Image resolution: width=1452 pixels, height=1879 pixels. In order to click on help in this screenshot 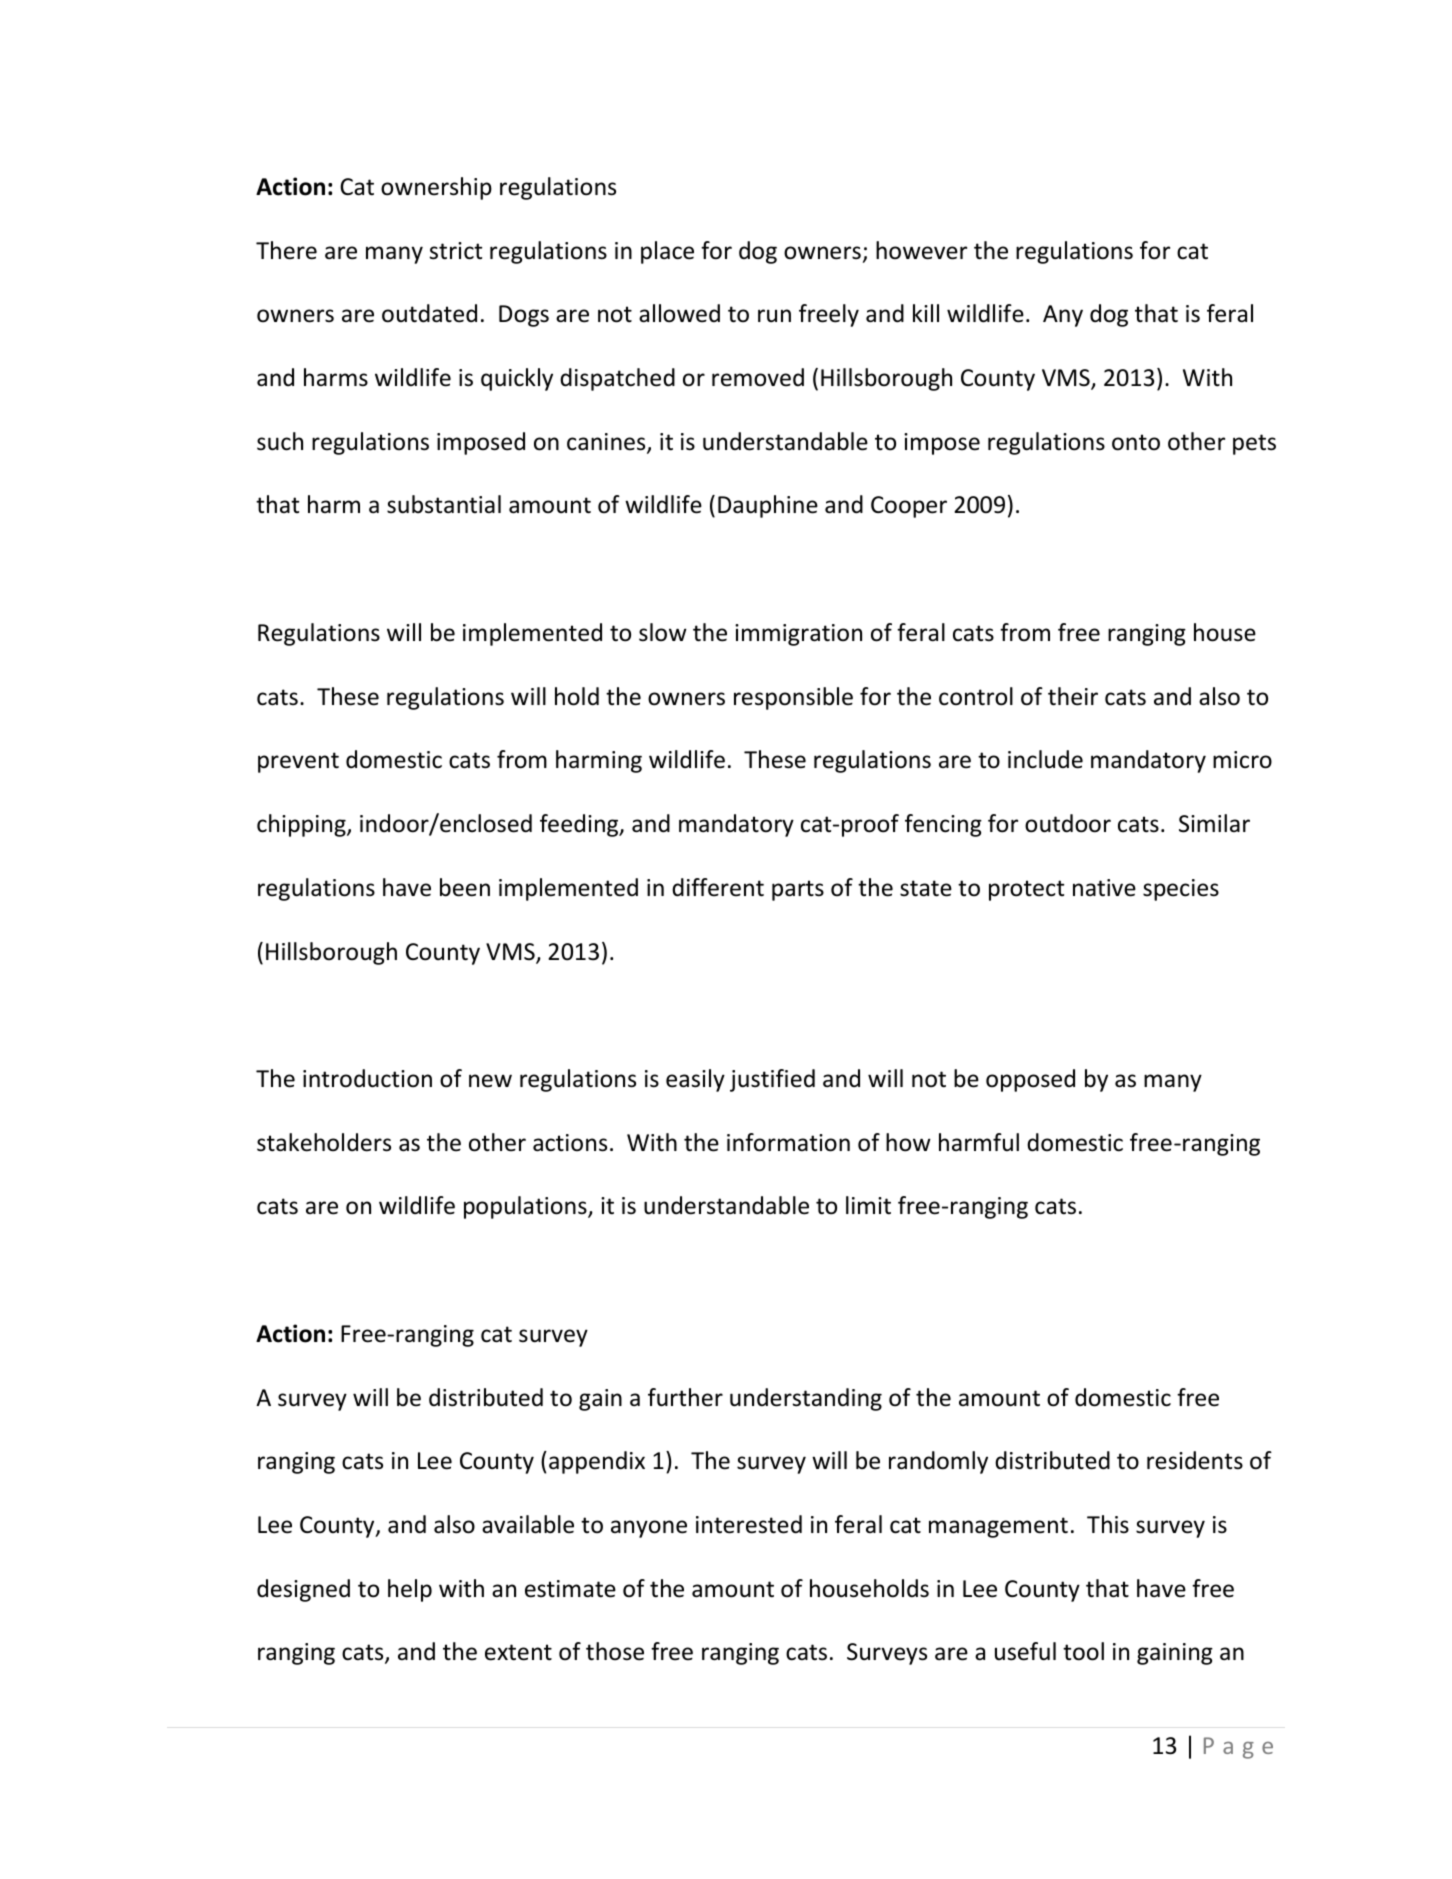, I will do `click(410, 1590)`.
